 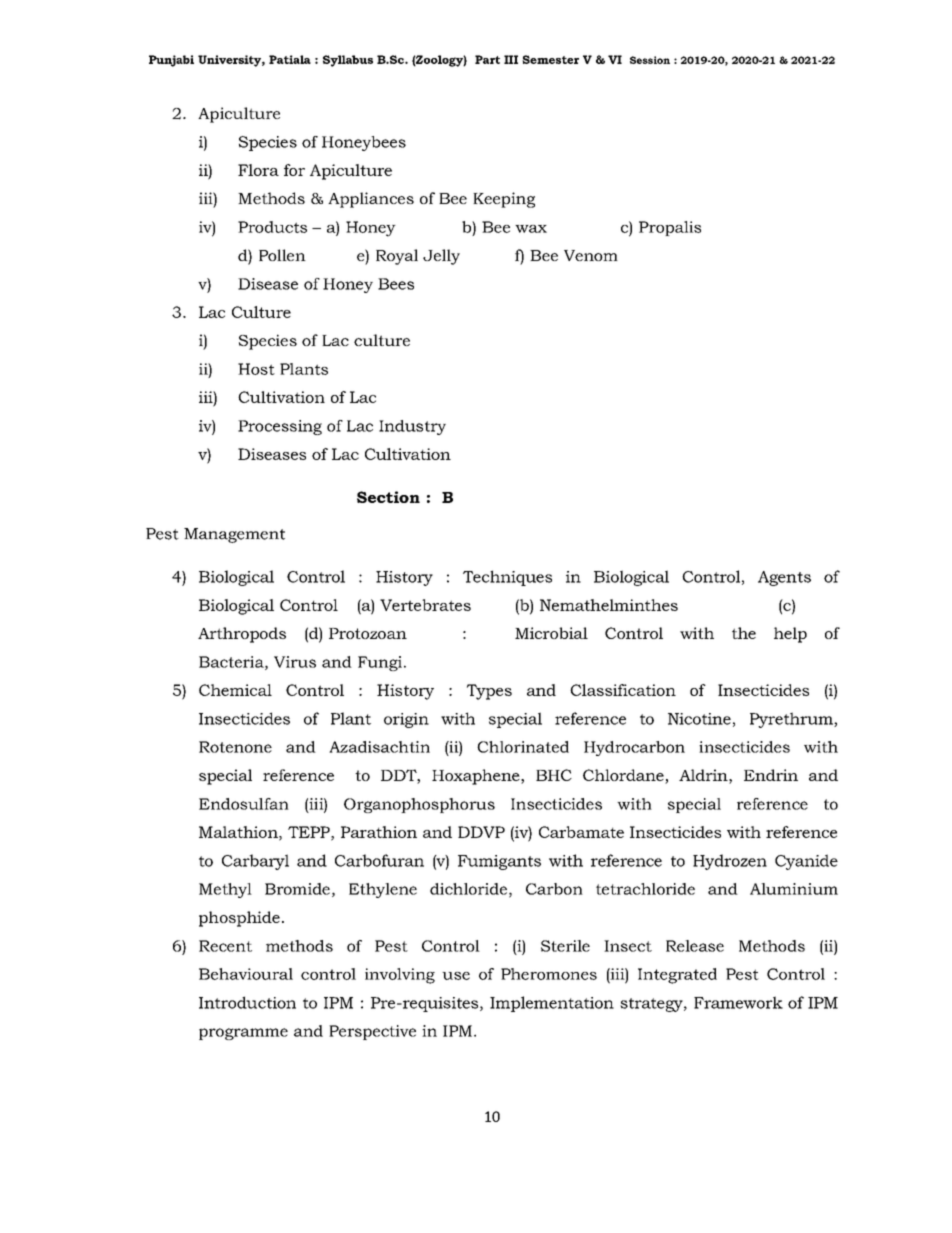 What do you see at coordinates (412, 427) in the page?
I see `Industry` at bounding box center [412, 427].
